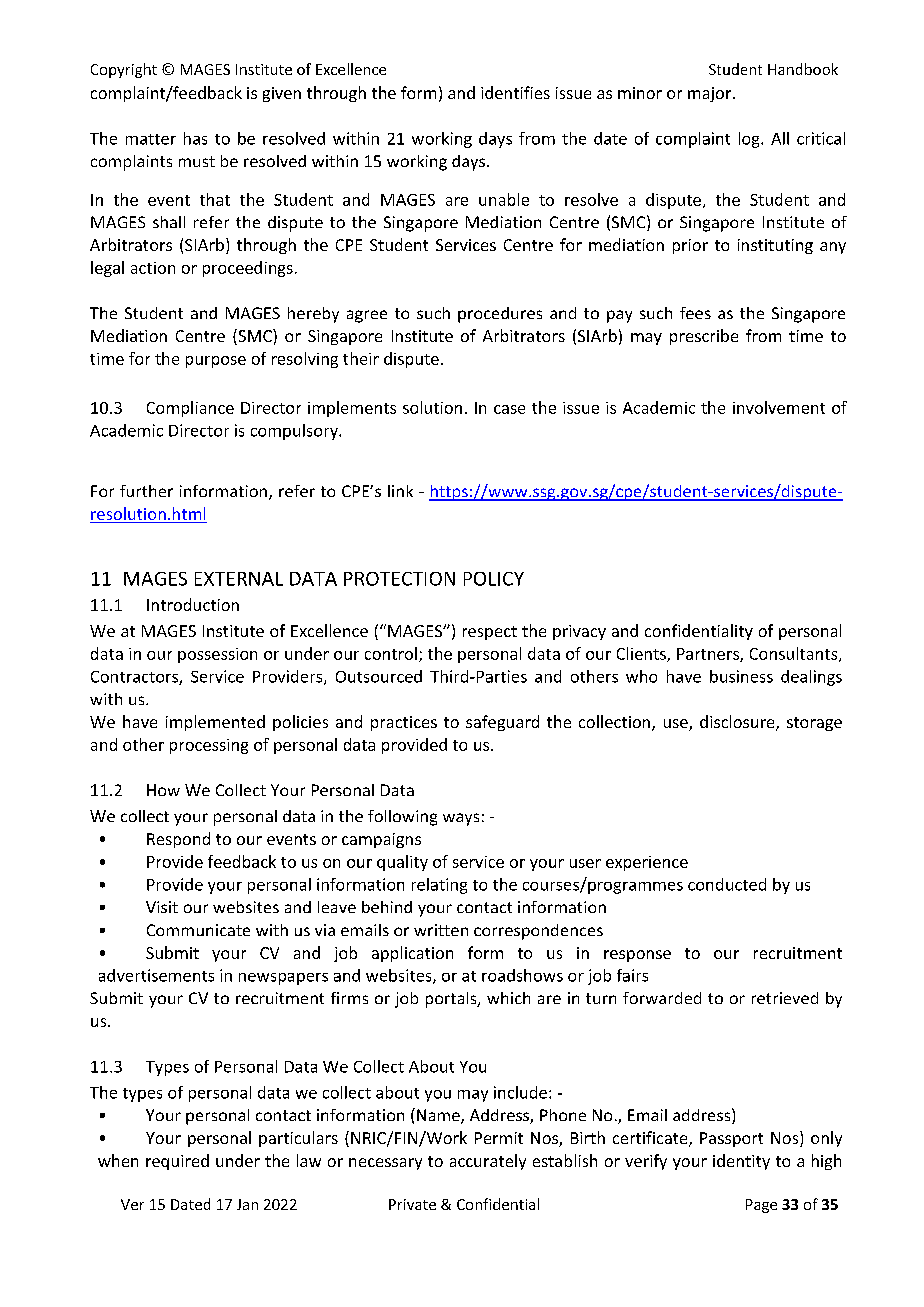 Image resolution: width=924 pixels, height=1307 pixels. Describe the element at coordinates (515, 92) in the document. I see `identifies` at that location.
